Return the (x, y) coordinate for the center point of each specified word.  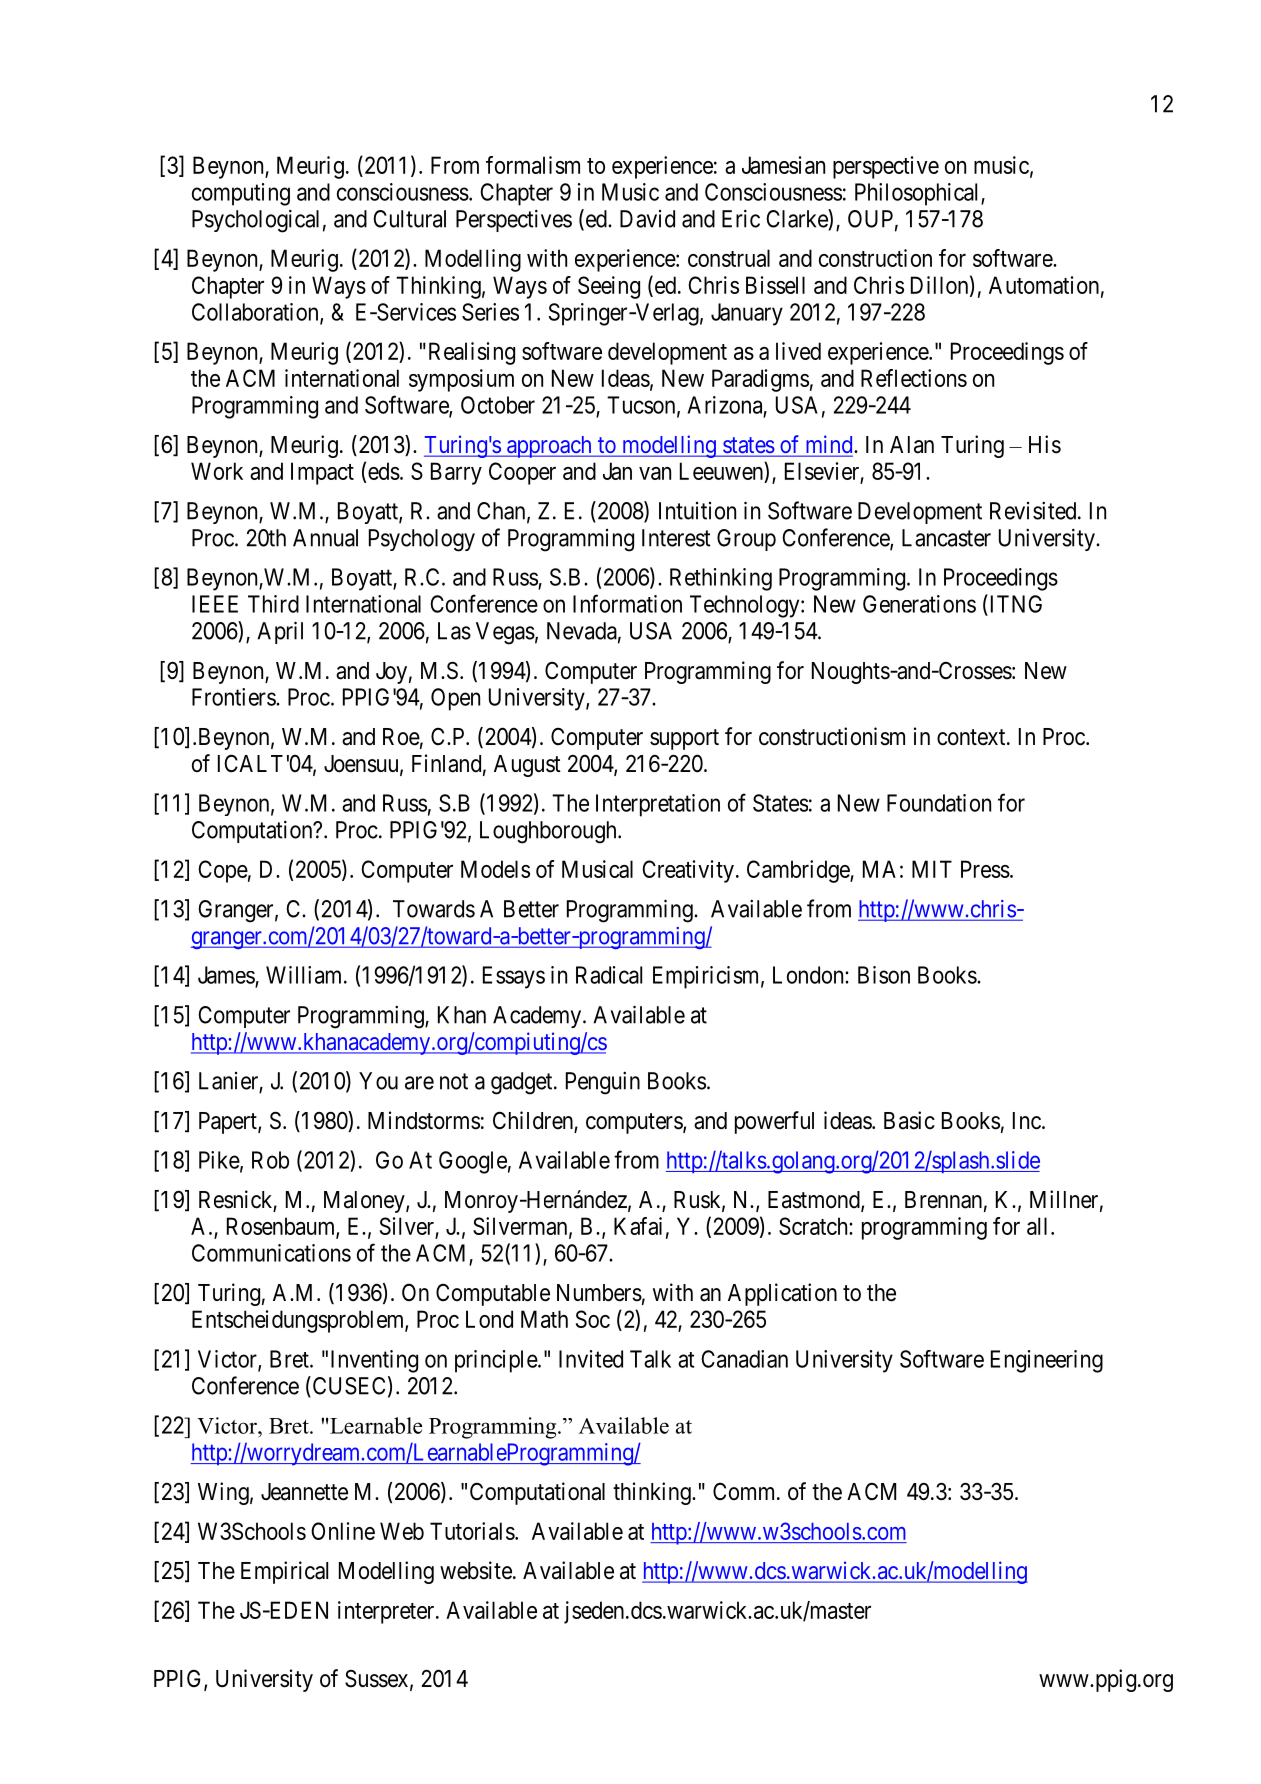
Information (627, 603)
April (280, 632)
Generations (919, 604)
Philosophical (918, 194)
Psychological (255, 221)
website (476, 1570)
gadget (523, 1083)
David (647, 219)
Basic (909, 1120)
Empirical (284, 1572)
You (378, 1081)
